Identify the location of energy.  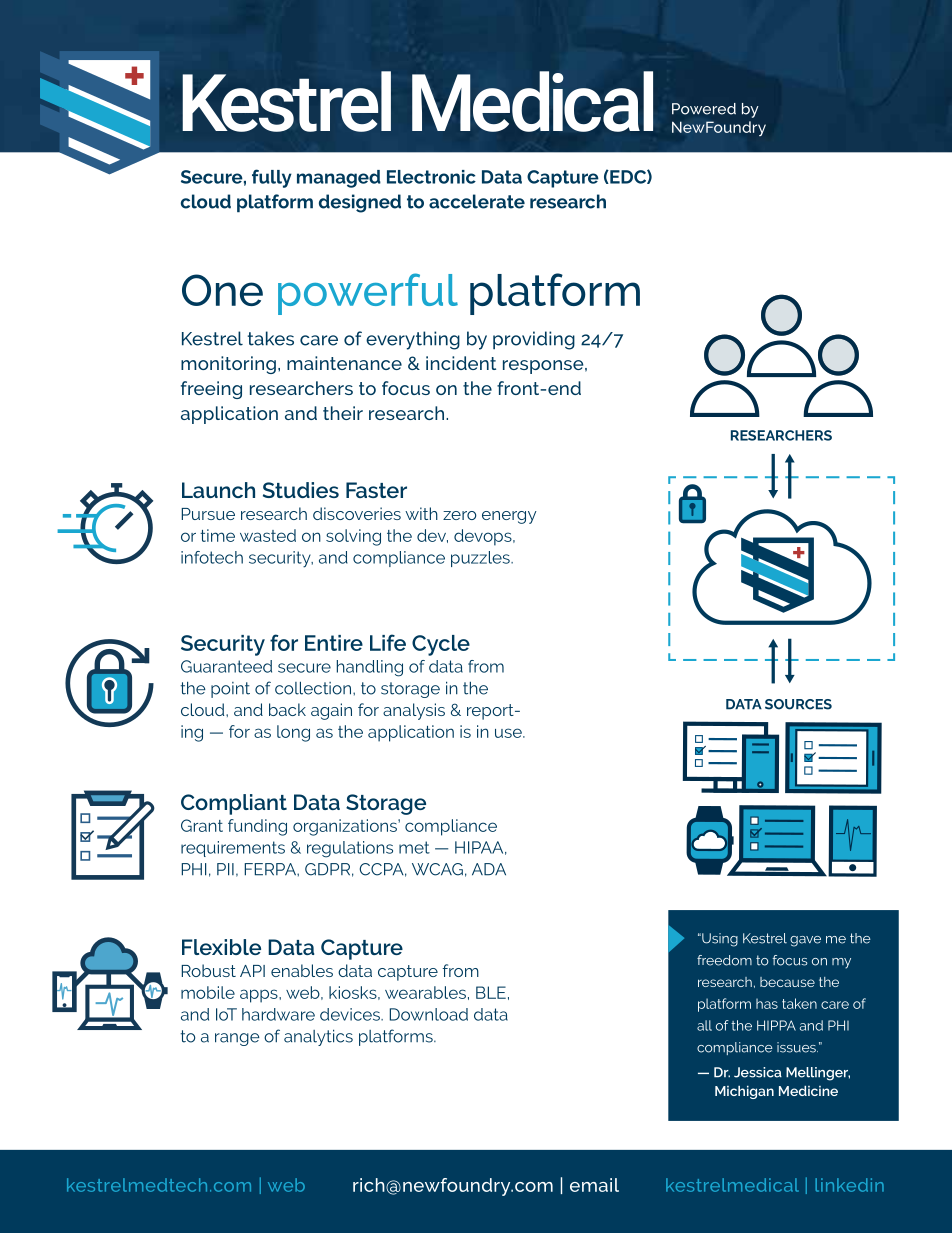
(509, 517).
